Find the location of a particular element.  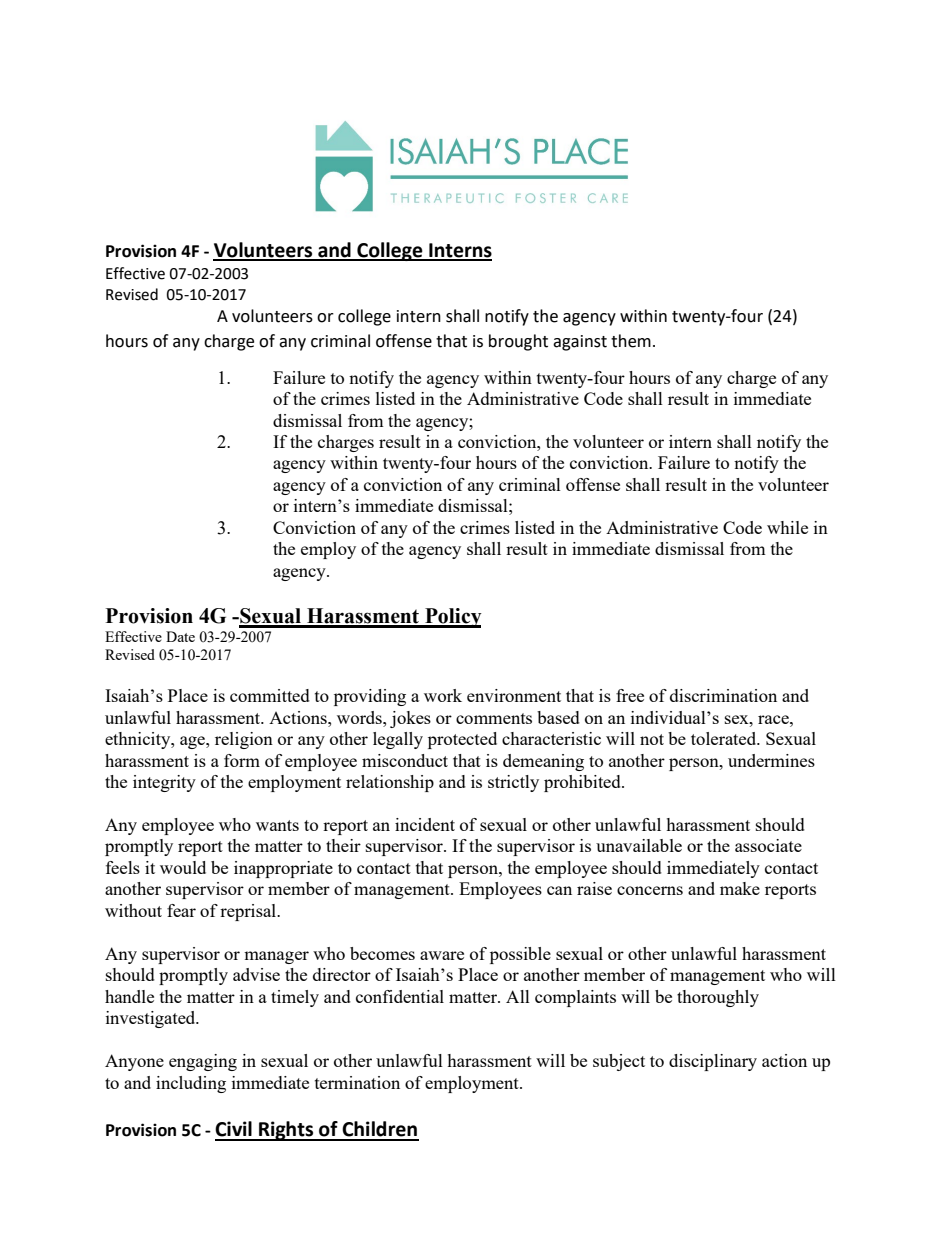

discrimination is located at coordinates (723, 695).
